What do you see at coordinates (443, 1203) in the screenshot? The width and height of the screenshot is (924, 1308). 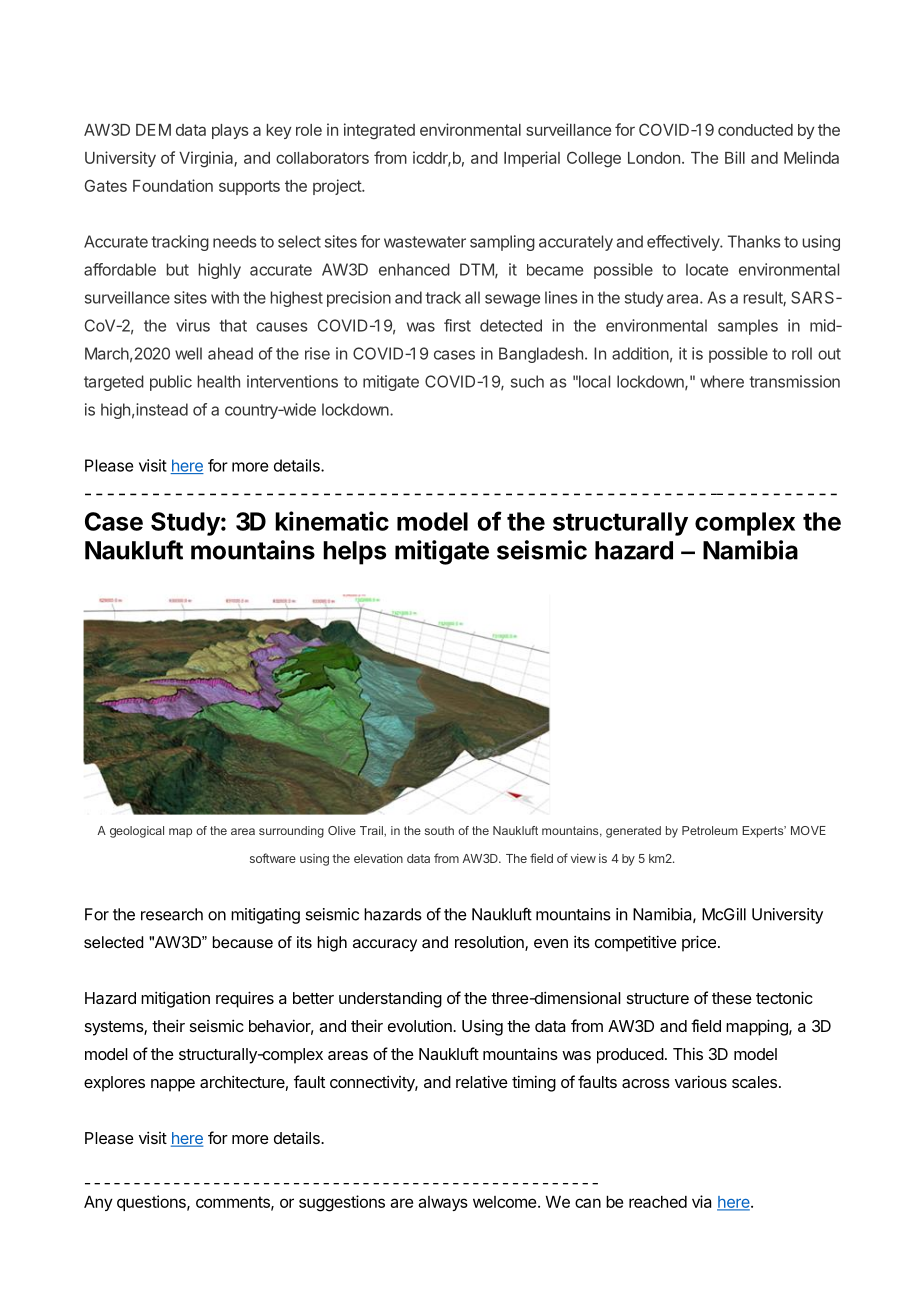 I see `always` at bounding box center [443, 1203].
